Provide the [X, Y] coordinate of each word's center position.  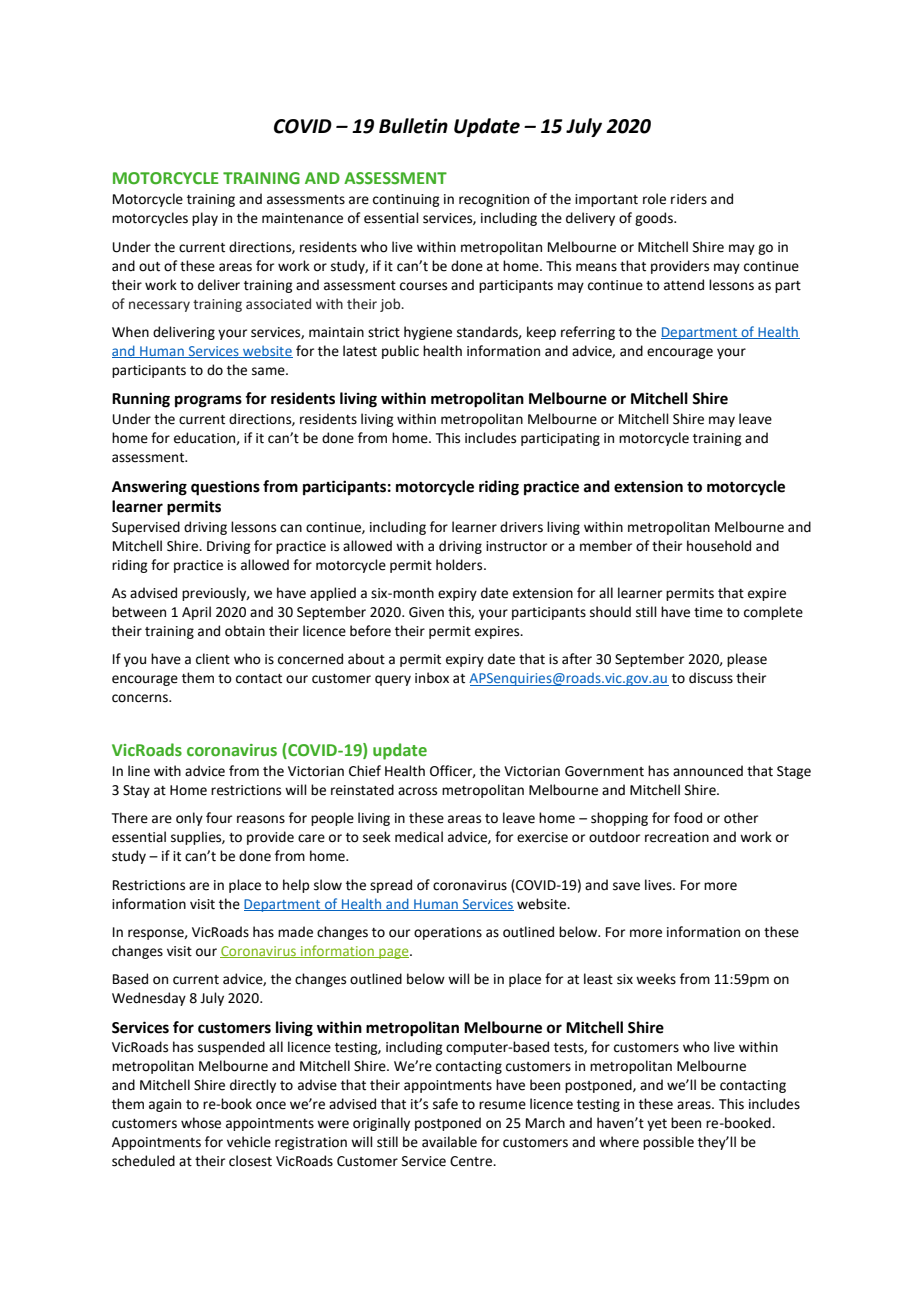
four [219, 818]
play [205, 219]
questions [225, 488]
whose [201, 1123]
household [719, 546]
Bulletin [413, 126]
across [417, 791]
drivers [521, 527]
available [449, 1142]
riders [689, 199]
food [688, 818]
